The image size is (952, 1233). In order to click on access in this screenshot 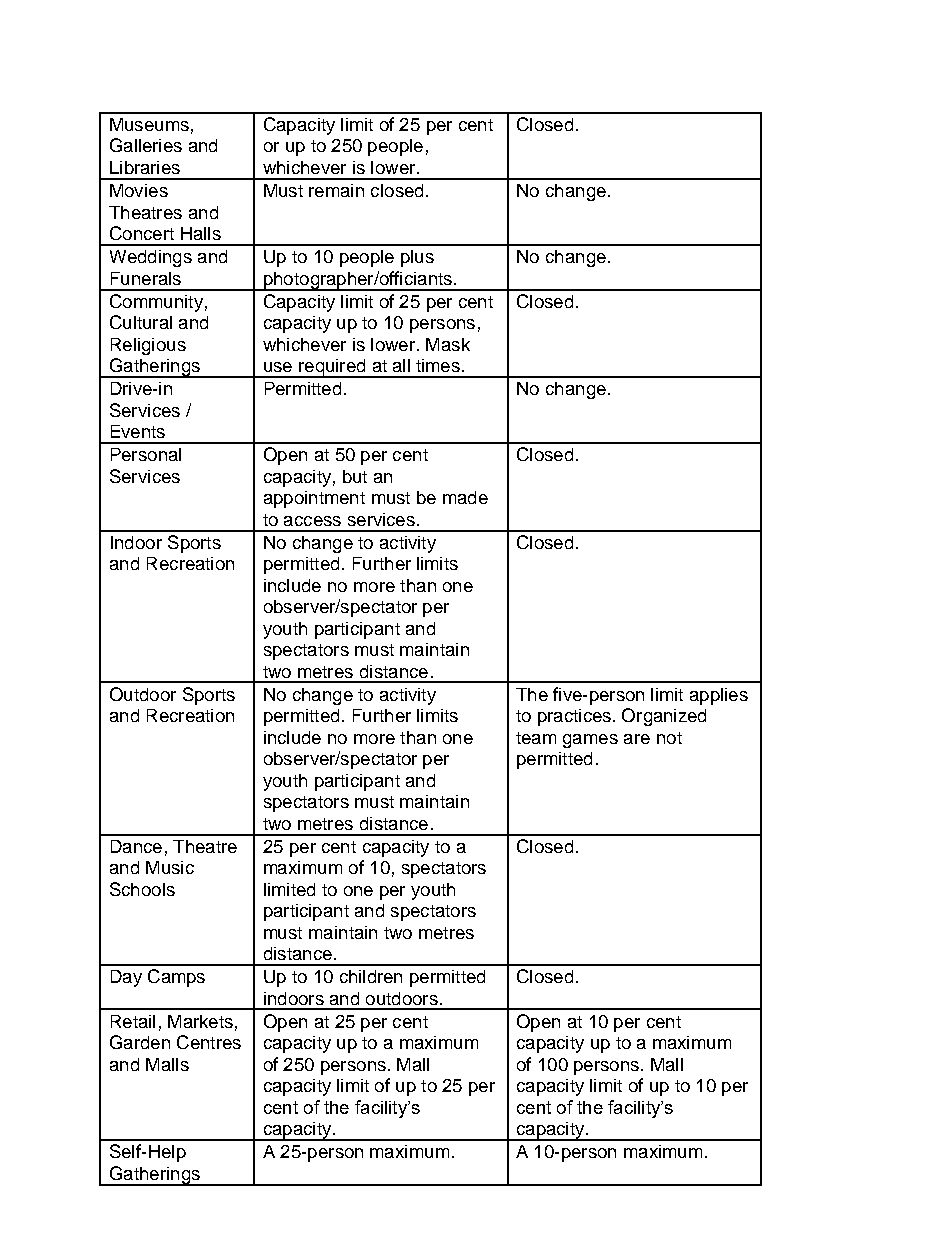, I will do `click(312, 521)`.
